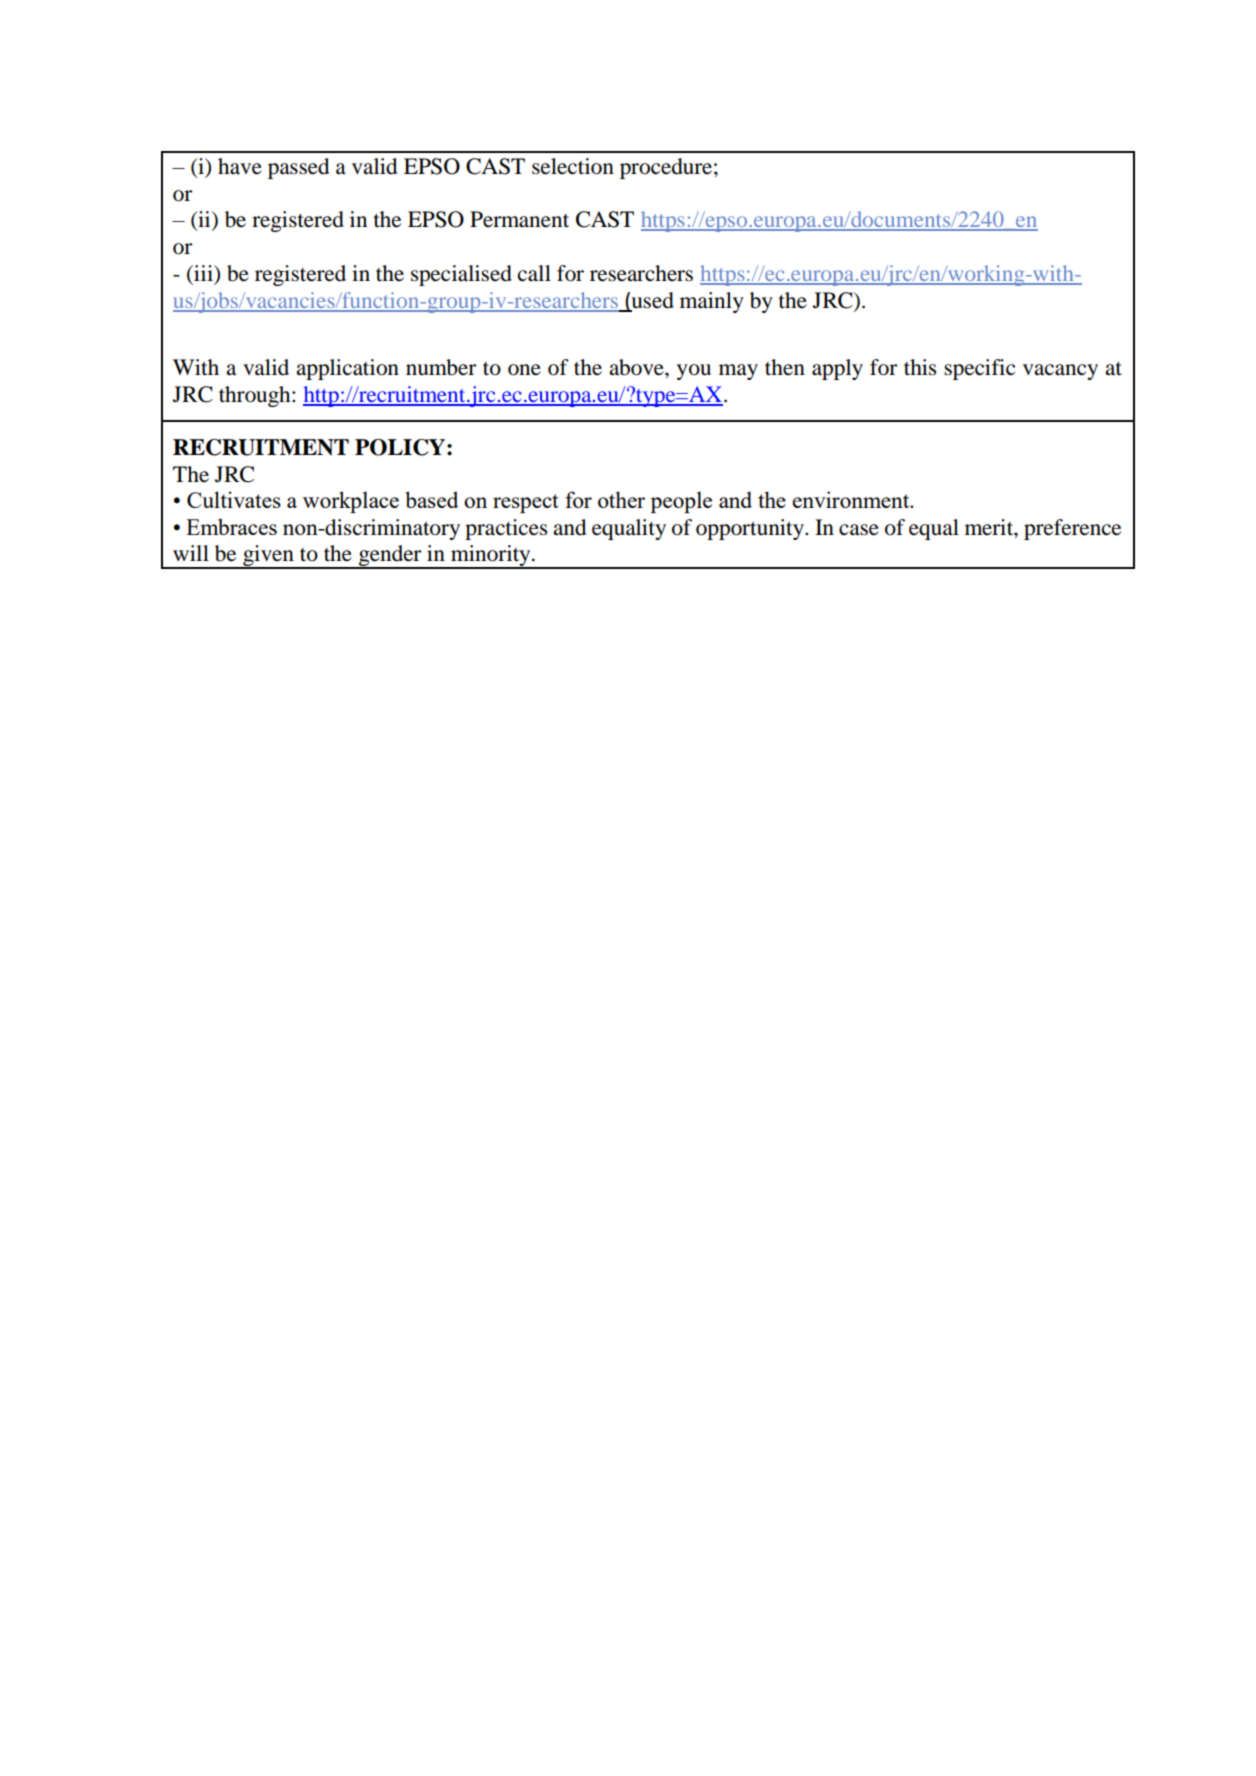  What do you see at coordinates (920, 367) in the page?
I see `this` at bounding box center [920, 367].
